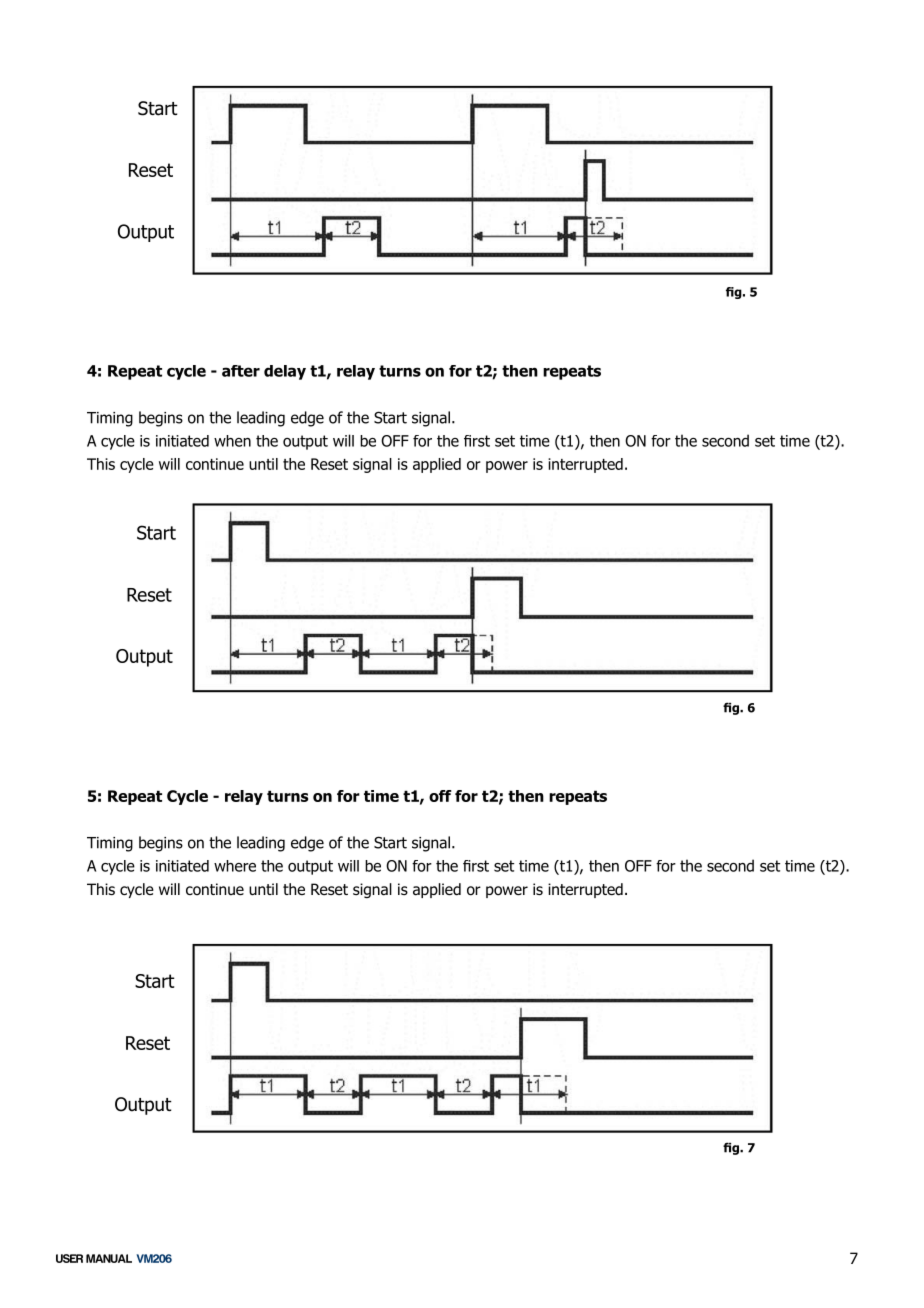 This screenshot has width=924, height=1308. What do you see at coordinates (285, 372) in the screenshot?
I see `delay` at bounding box center [285, 372].
